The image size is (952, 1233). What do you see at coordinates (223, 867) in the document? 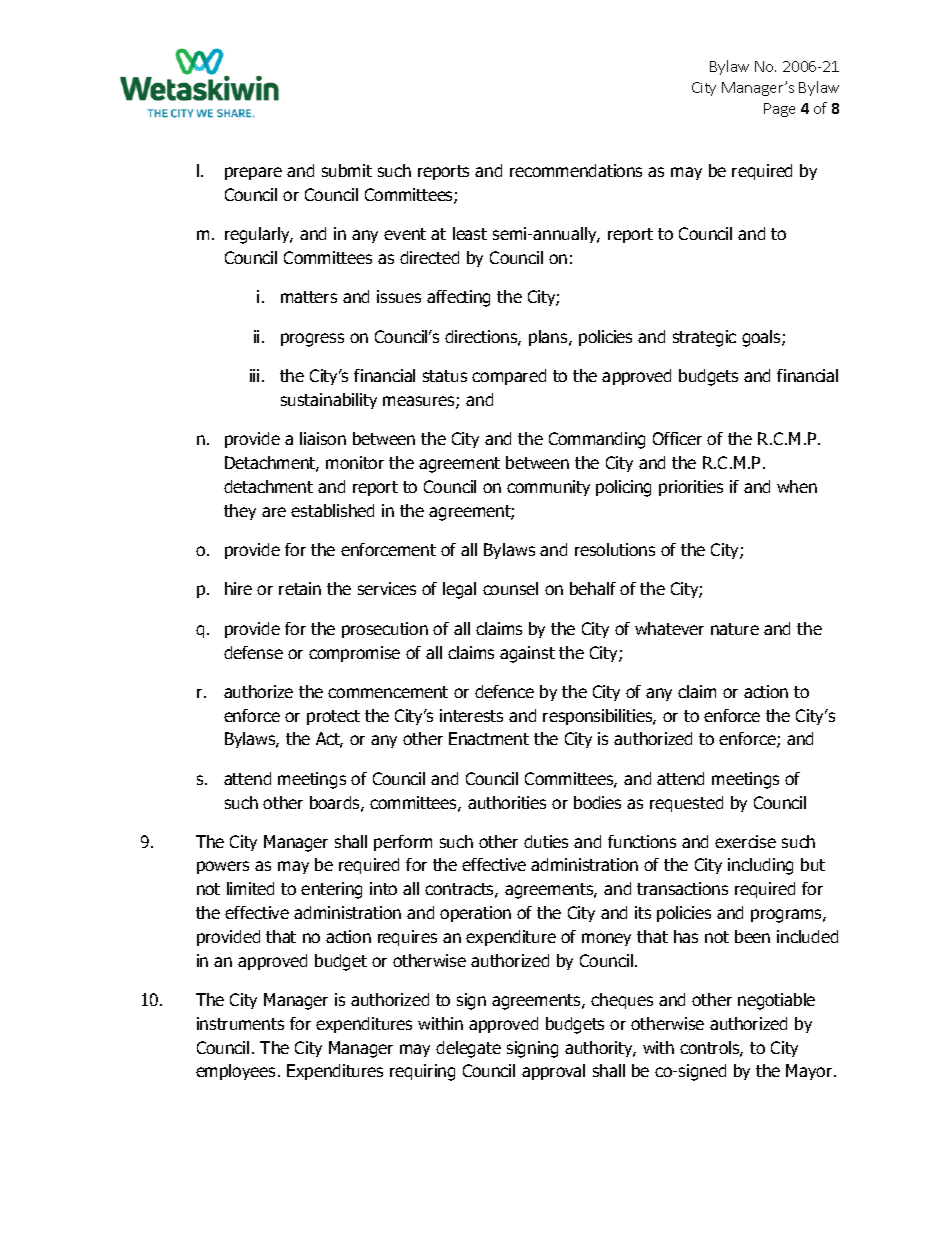
I see `powers` at bounding box center [223, 867].
